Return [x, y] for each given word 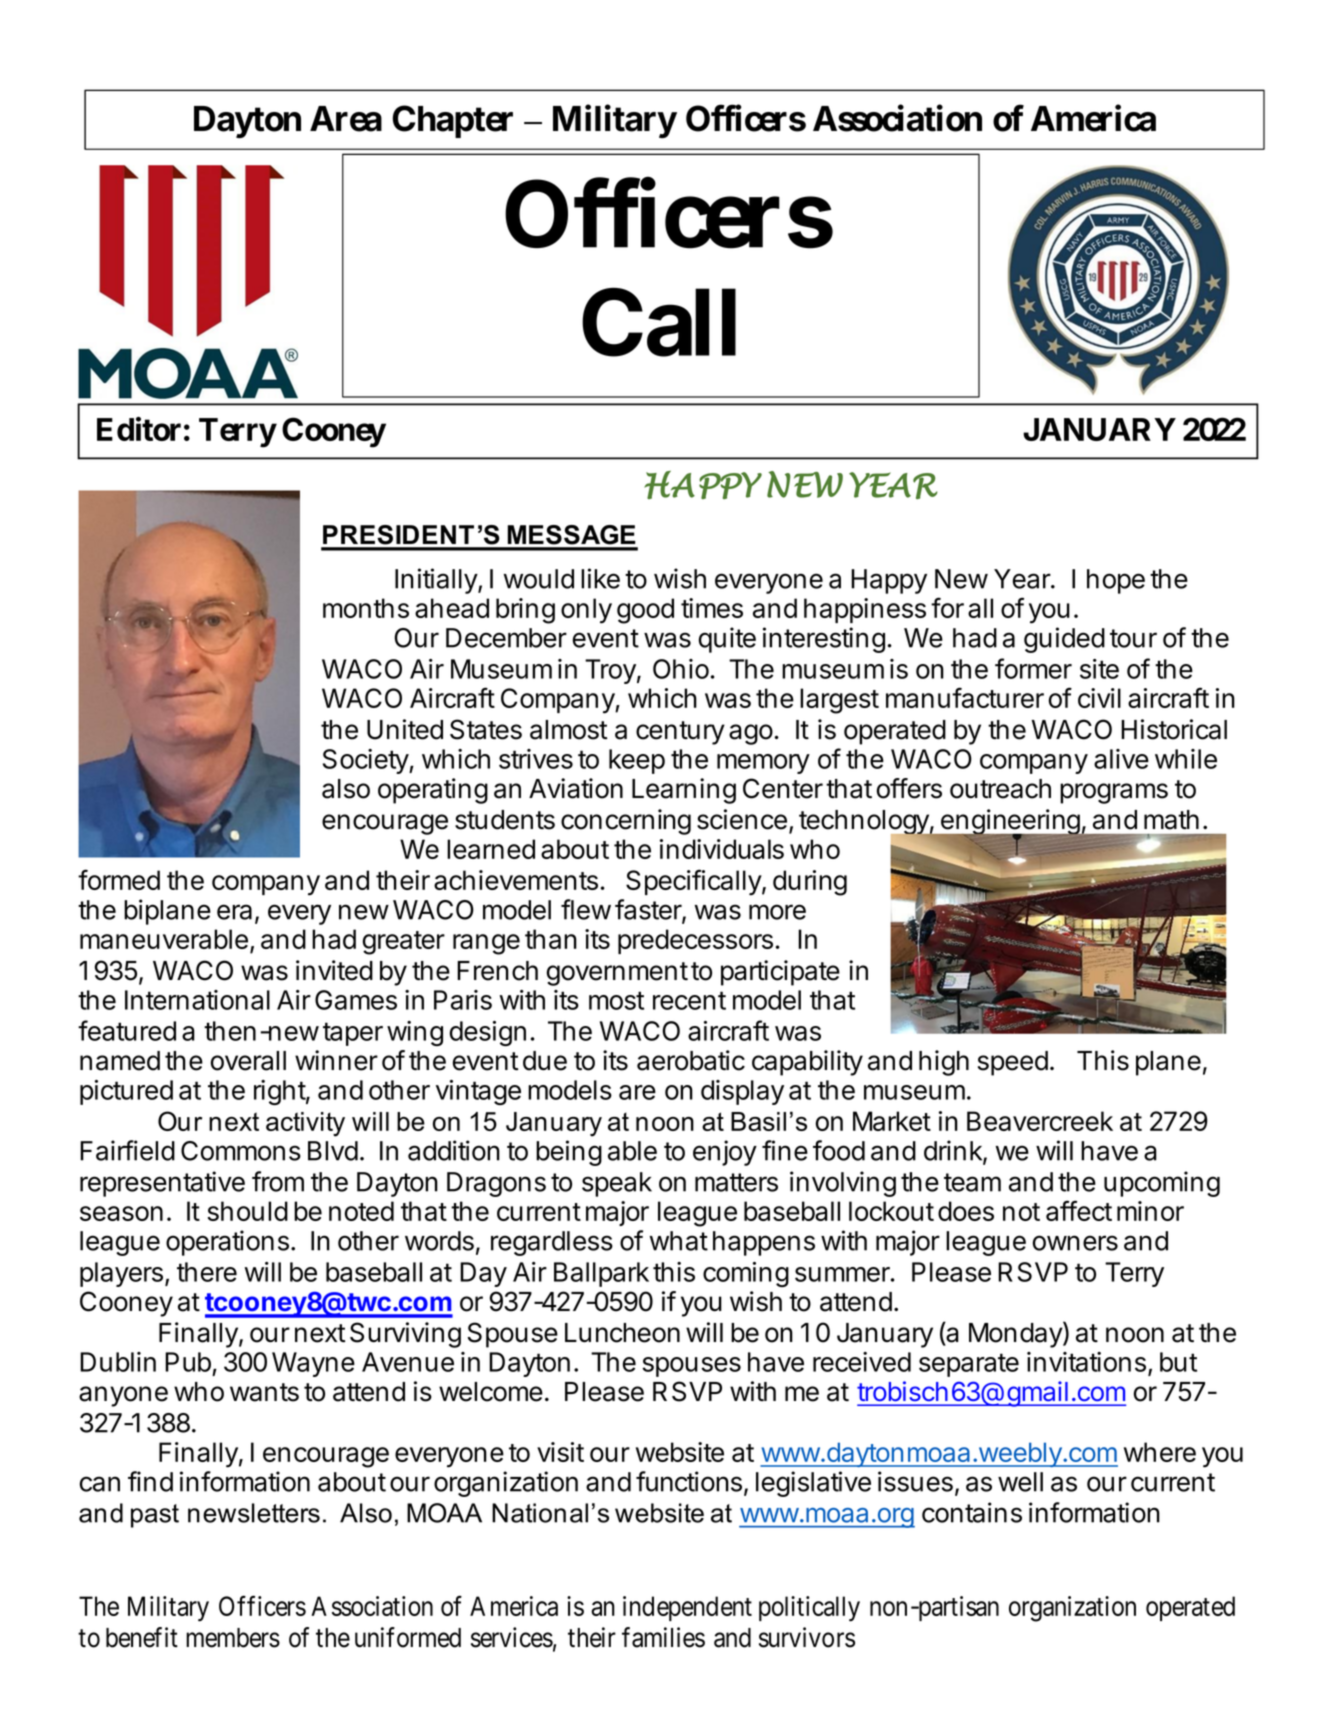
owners [1075, 1243]
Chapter [453, 121]
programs [1114, 793]
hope [1116, 581]
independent [687, 1608]
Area [346, 119]
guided [1064, 640]
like [600, 578]
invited [334, 970]
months [366, 608]
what [678, 1241]
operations [227, 1243]
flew [586, 909]
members [233, 1638]
